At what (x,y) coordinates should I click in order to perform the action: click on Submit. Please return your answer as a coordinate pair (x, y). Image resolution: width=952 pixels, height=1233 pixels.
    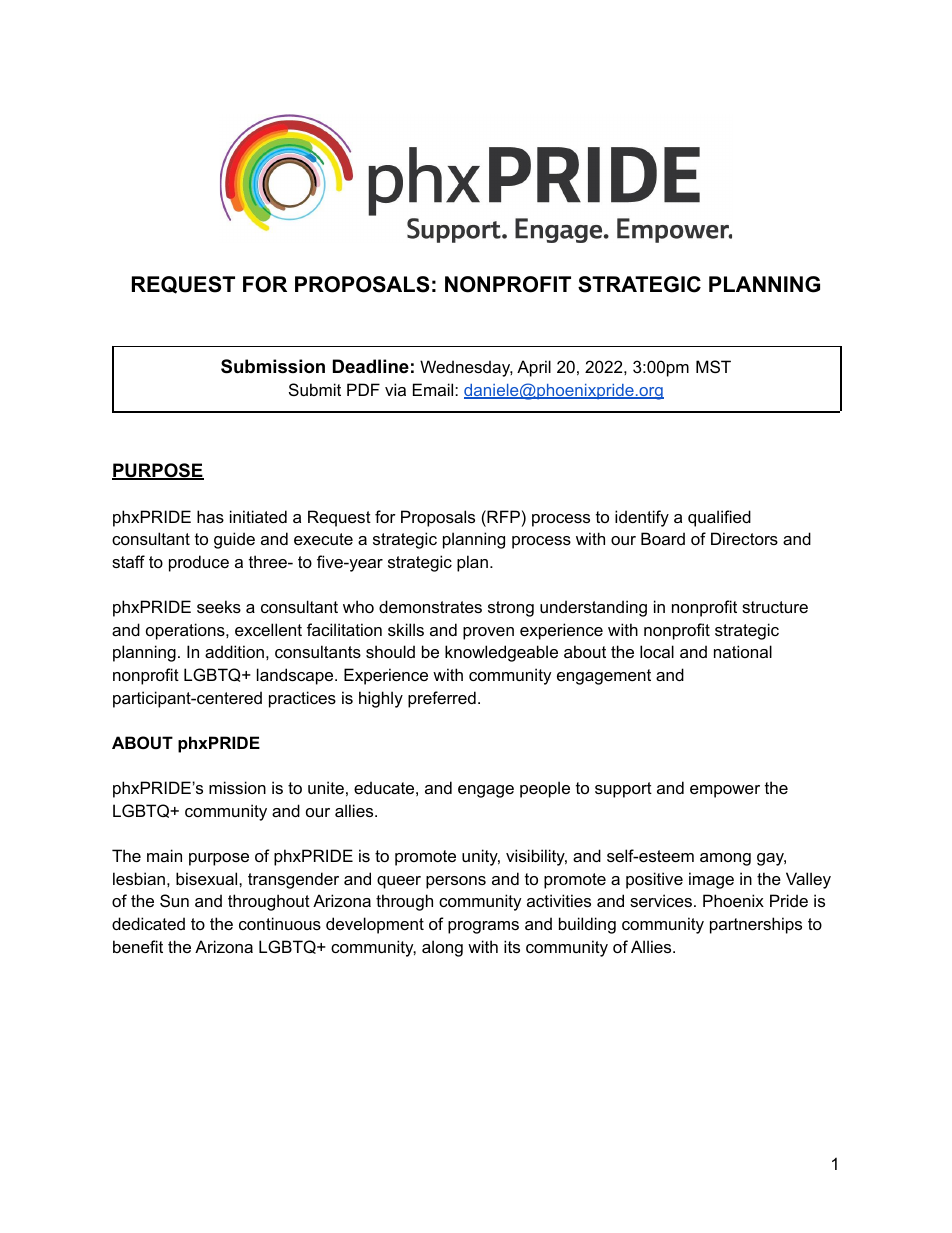
    Looking at the image, I should click on (315, 389).
